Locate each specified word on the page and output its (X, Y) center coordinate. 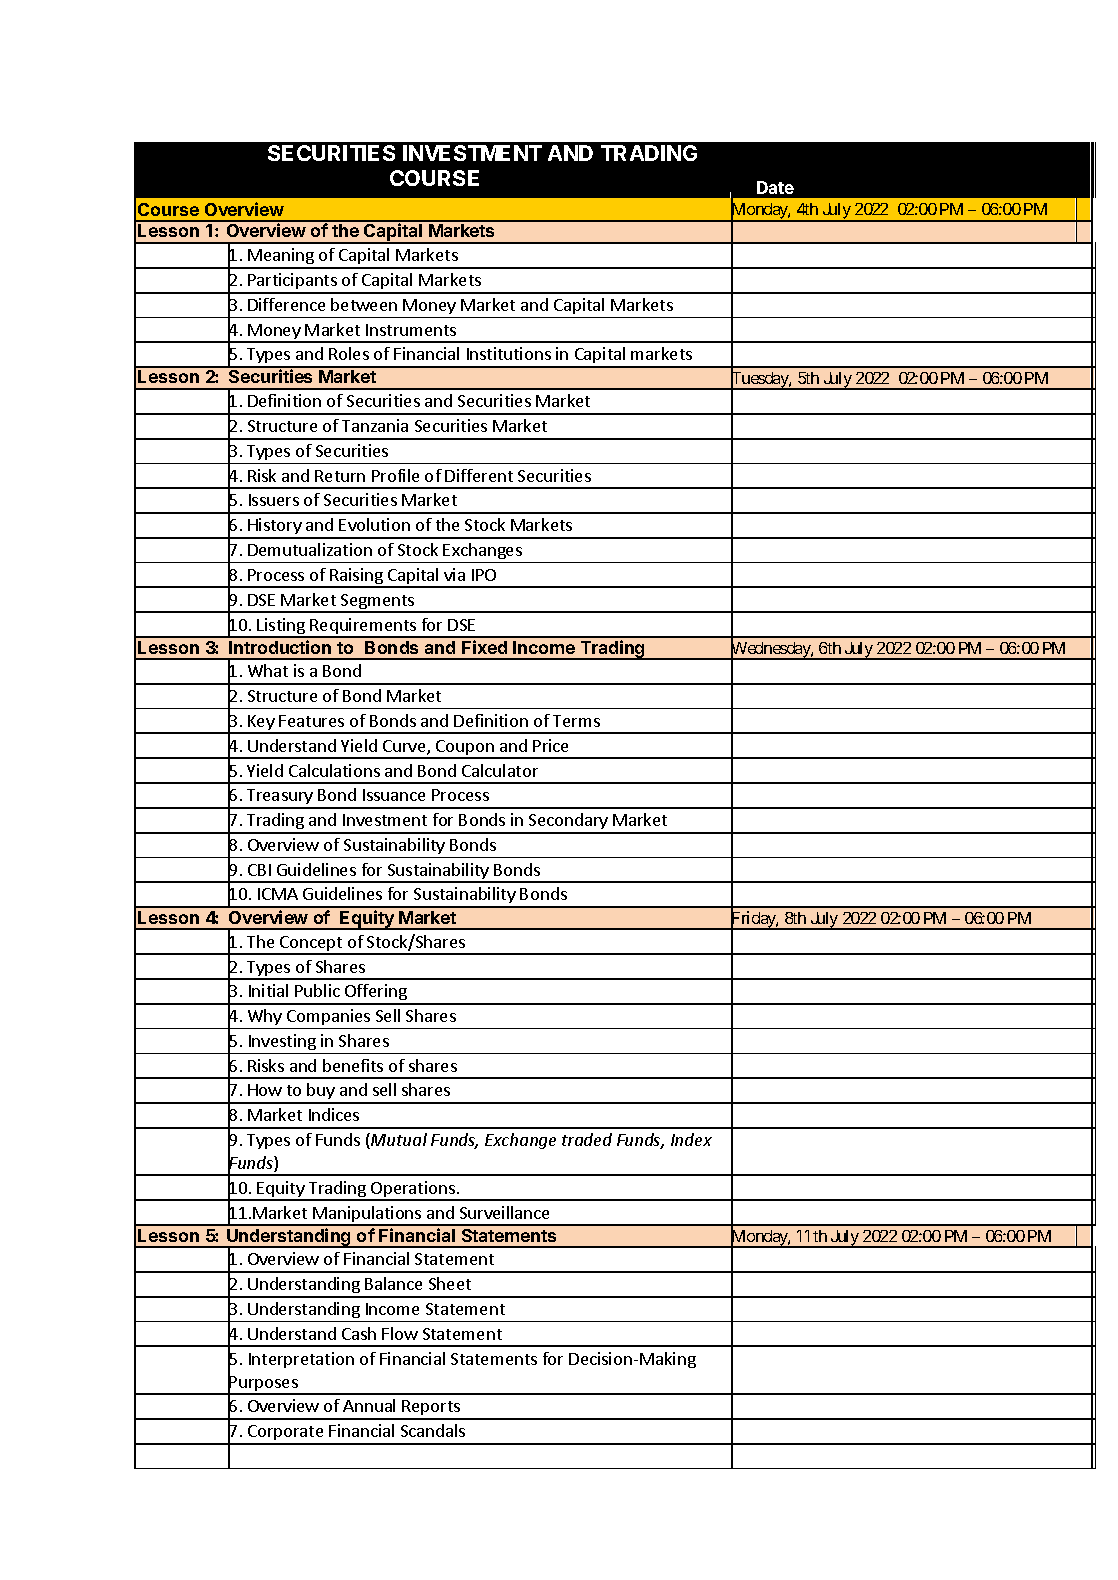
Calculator (500, 770)
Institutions (509, 353)
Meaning (281, 258)
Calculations (334, 770)
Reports (432, 1409)
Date (775, 187)
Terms (576, 721)
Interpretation (301, 1360)
